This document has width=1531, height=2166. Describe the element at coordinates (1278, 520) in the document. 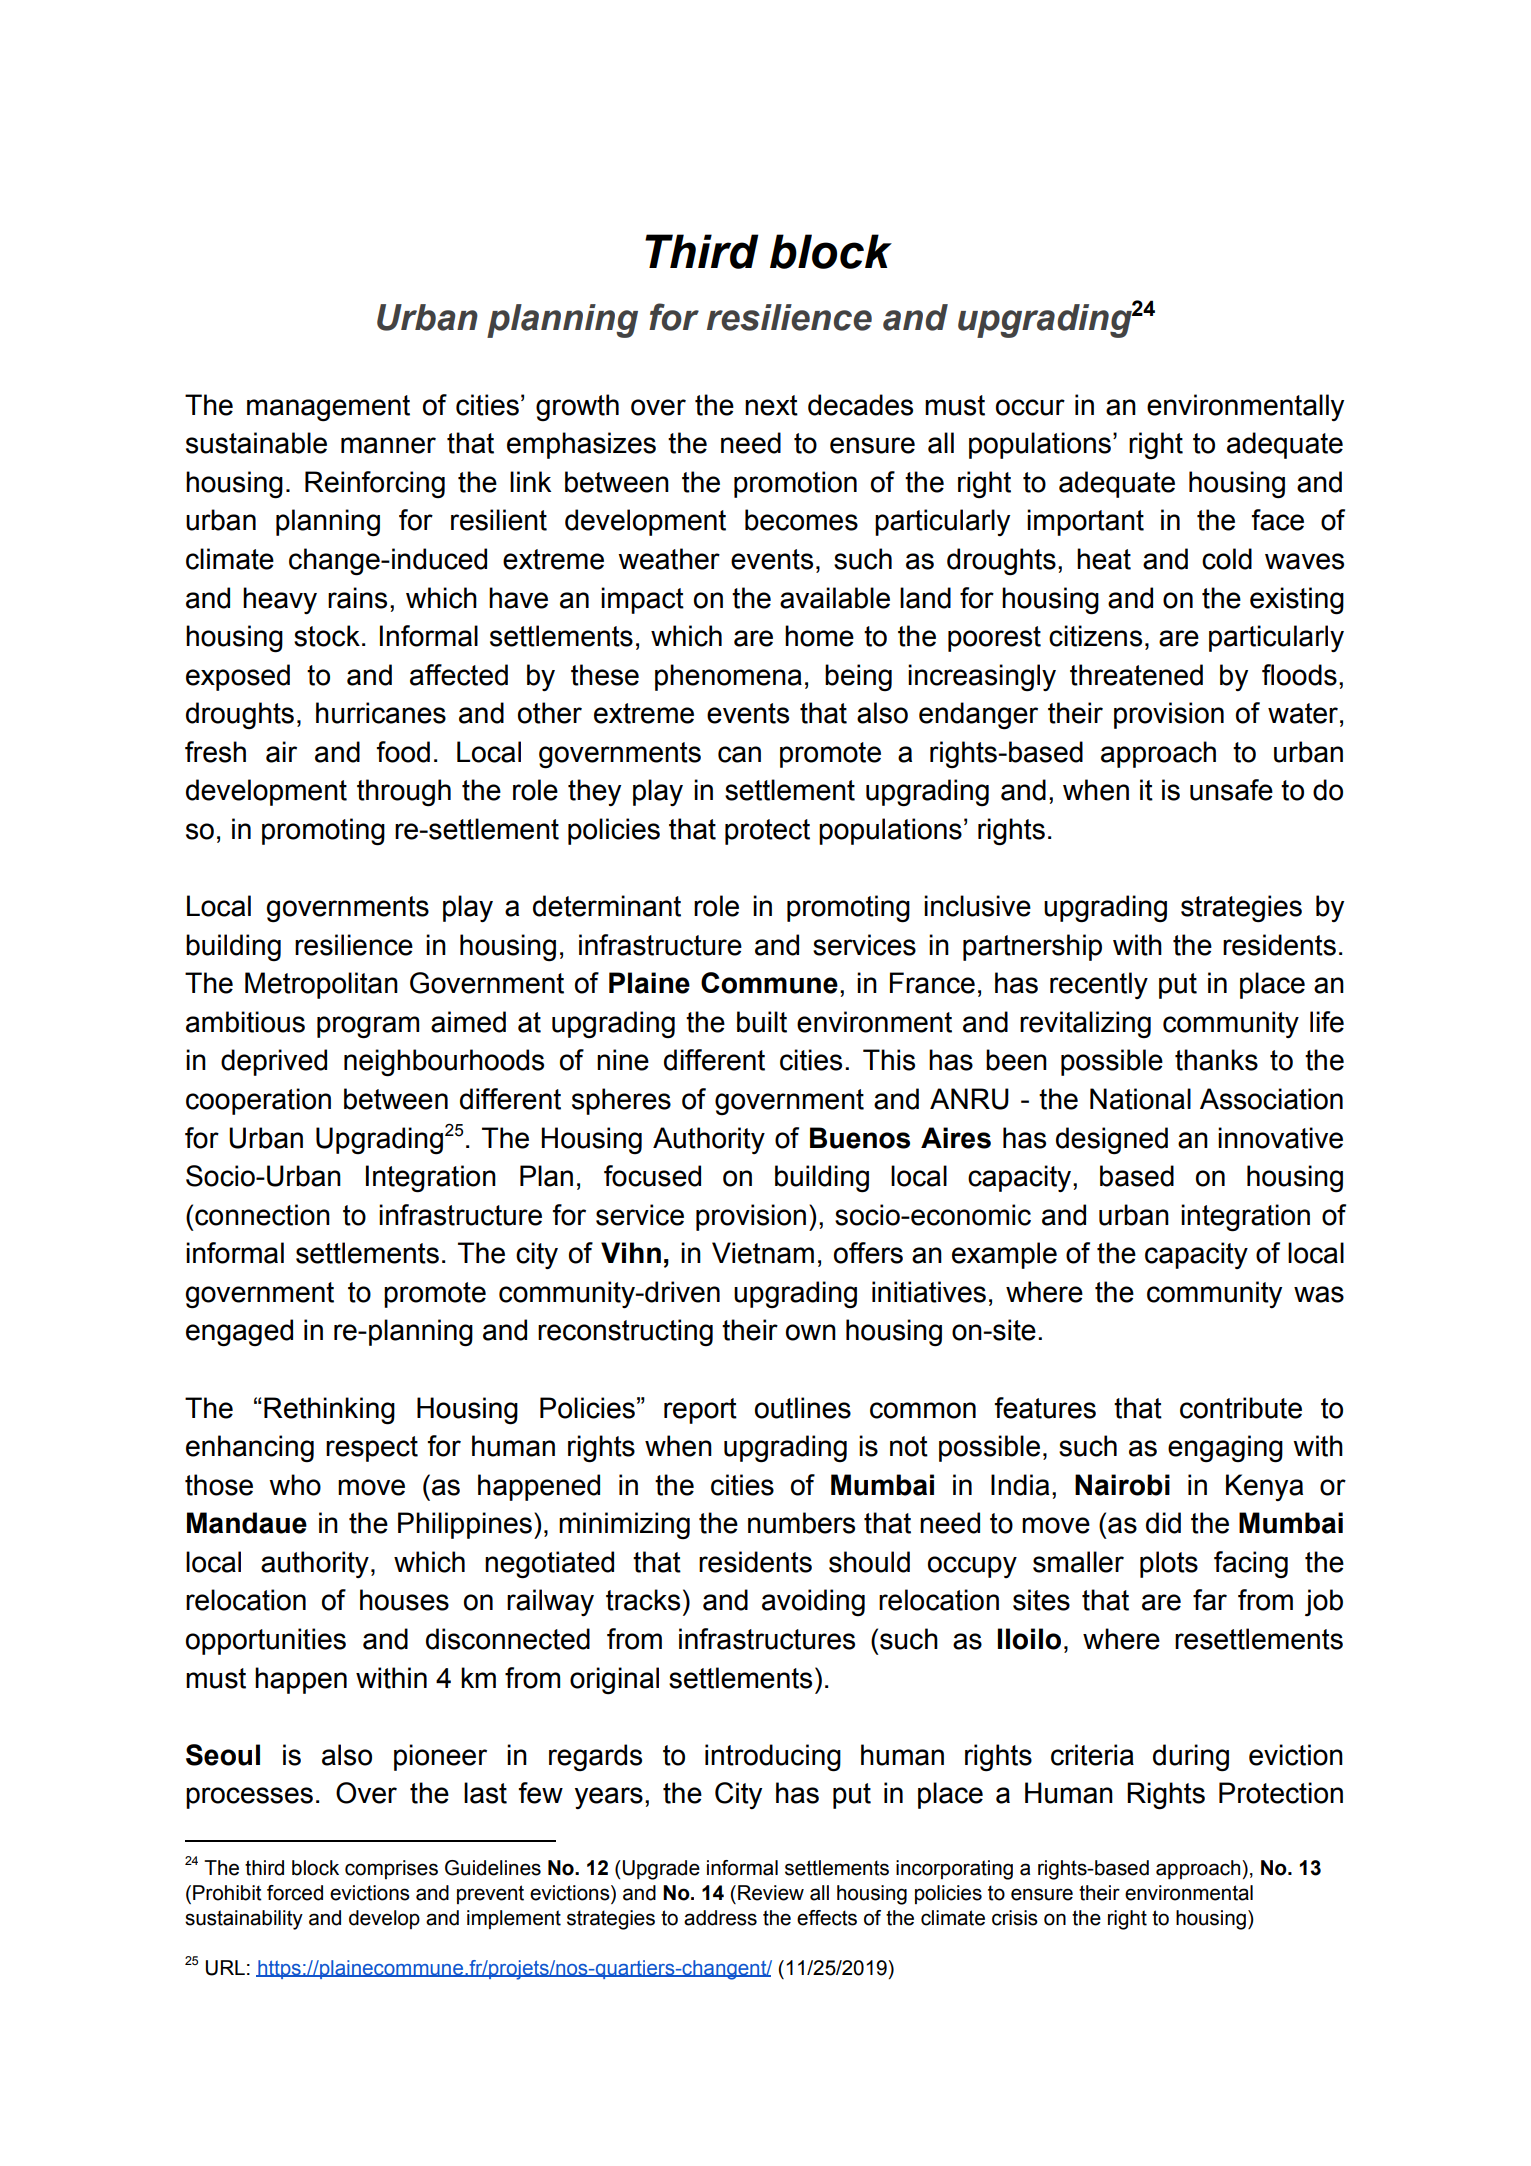

I see `face` at that location.
